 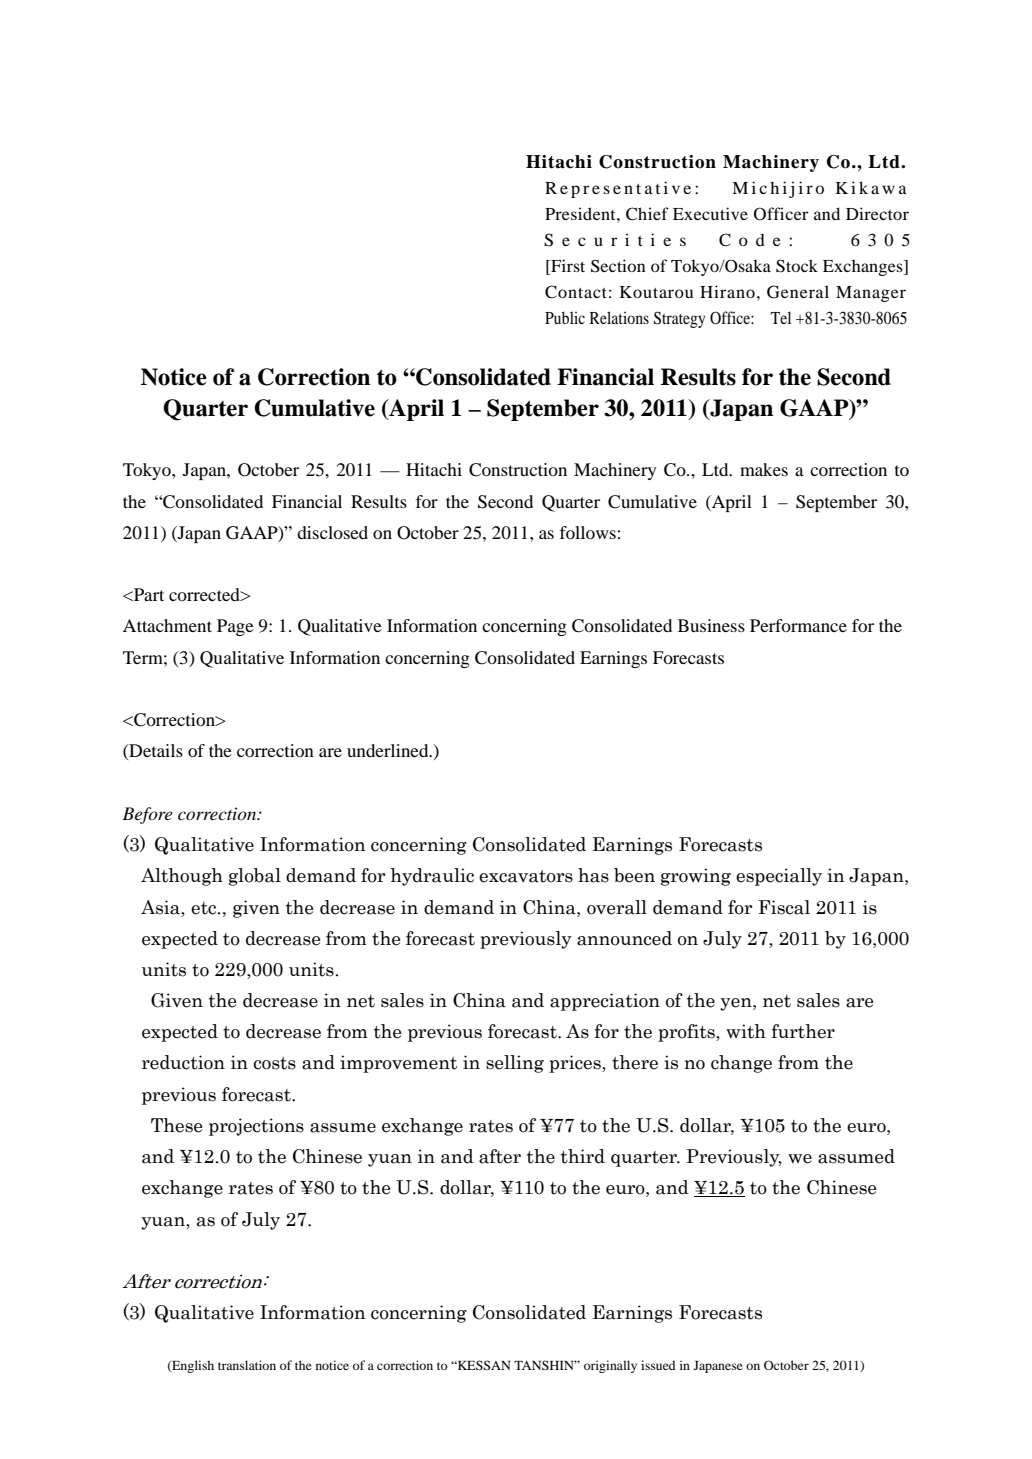 I want to click on disclosed, so click(x=332, y=532).
